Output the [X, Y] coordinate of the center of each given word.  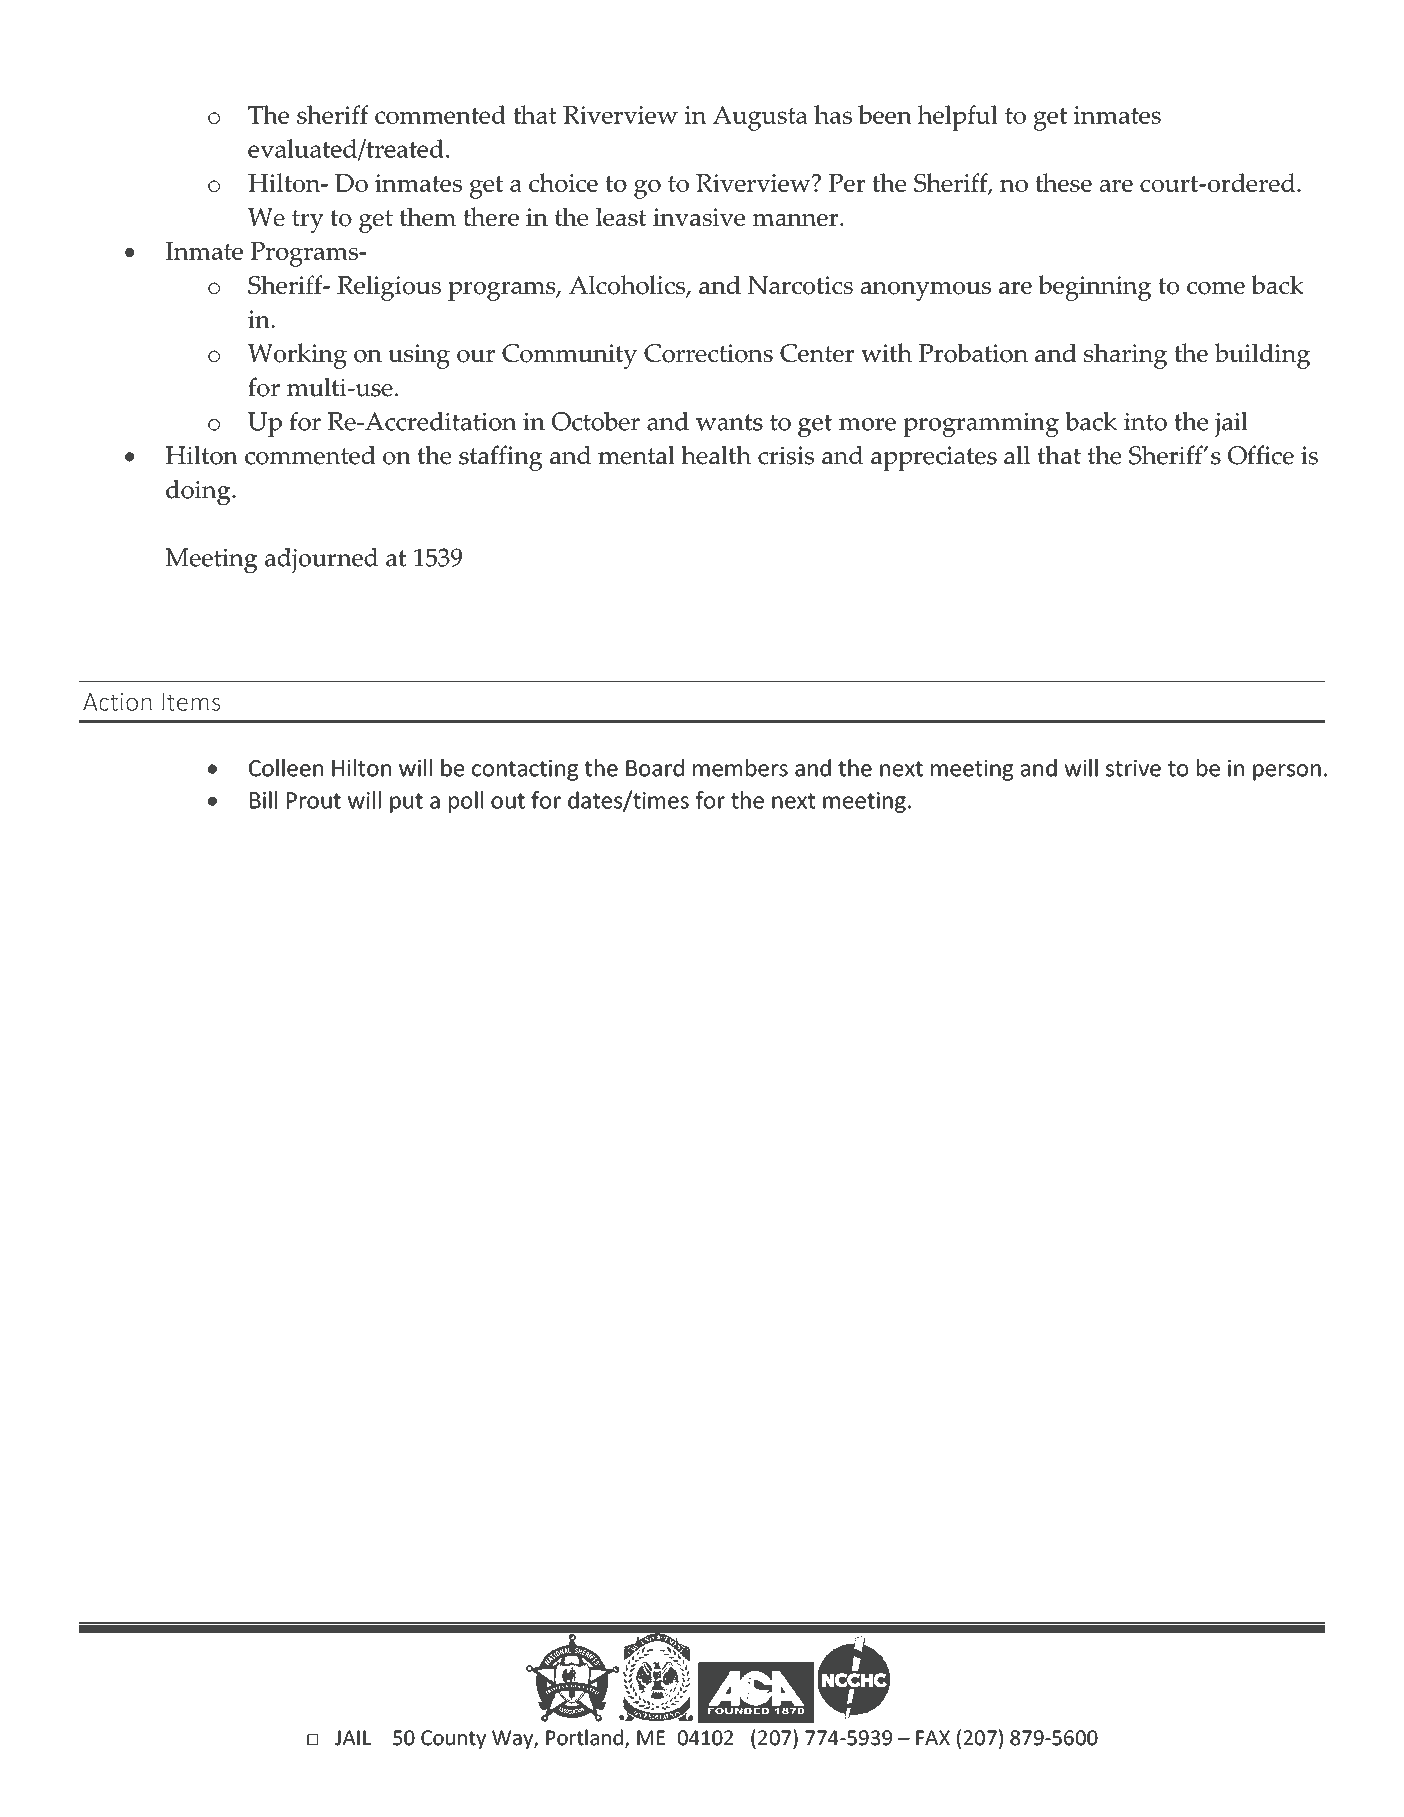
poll [466, 802]
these [1063, 182]
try [308, 221]
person [1287, 772]
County [453, 1740]
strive [1133, 768]
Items [191, 702]
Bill [263, 800]
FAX [933, 1737]
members [740, 768]
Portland [584, 1737]
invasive [699, 217]
